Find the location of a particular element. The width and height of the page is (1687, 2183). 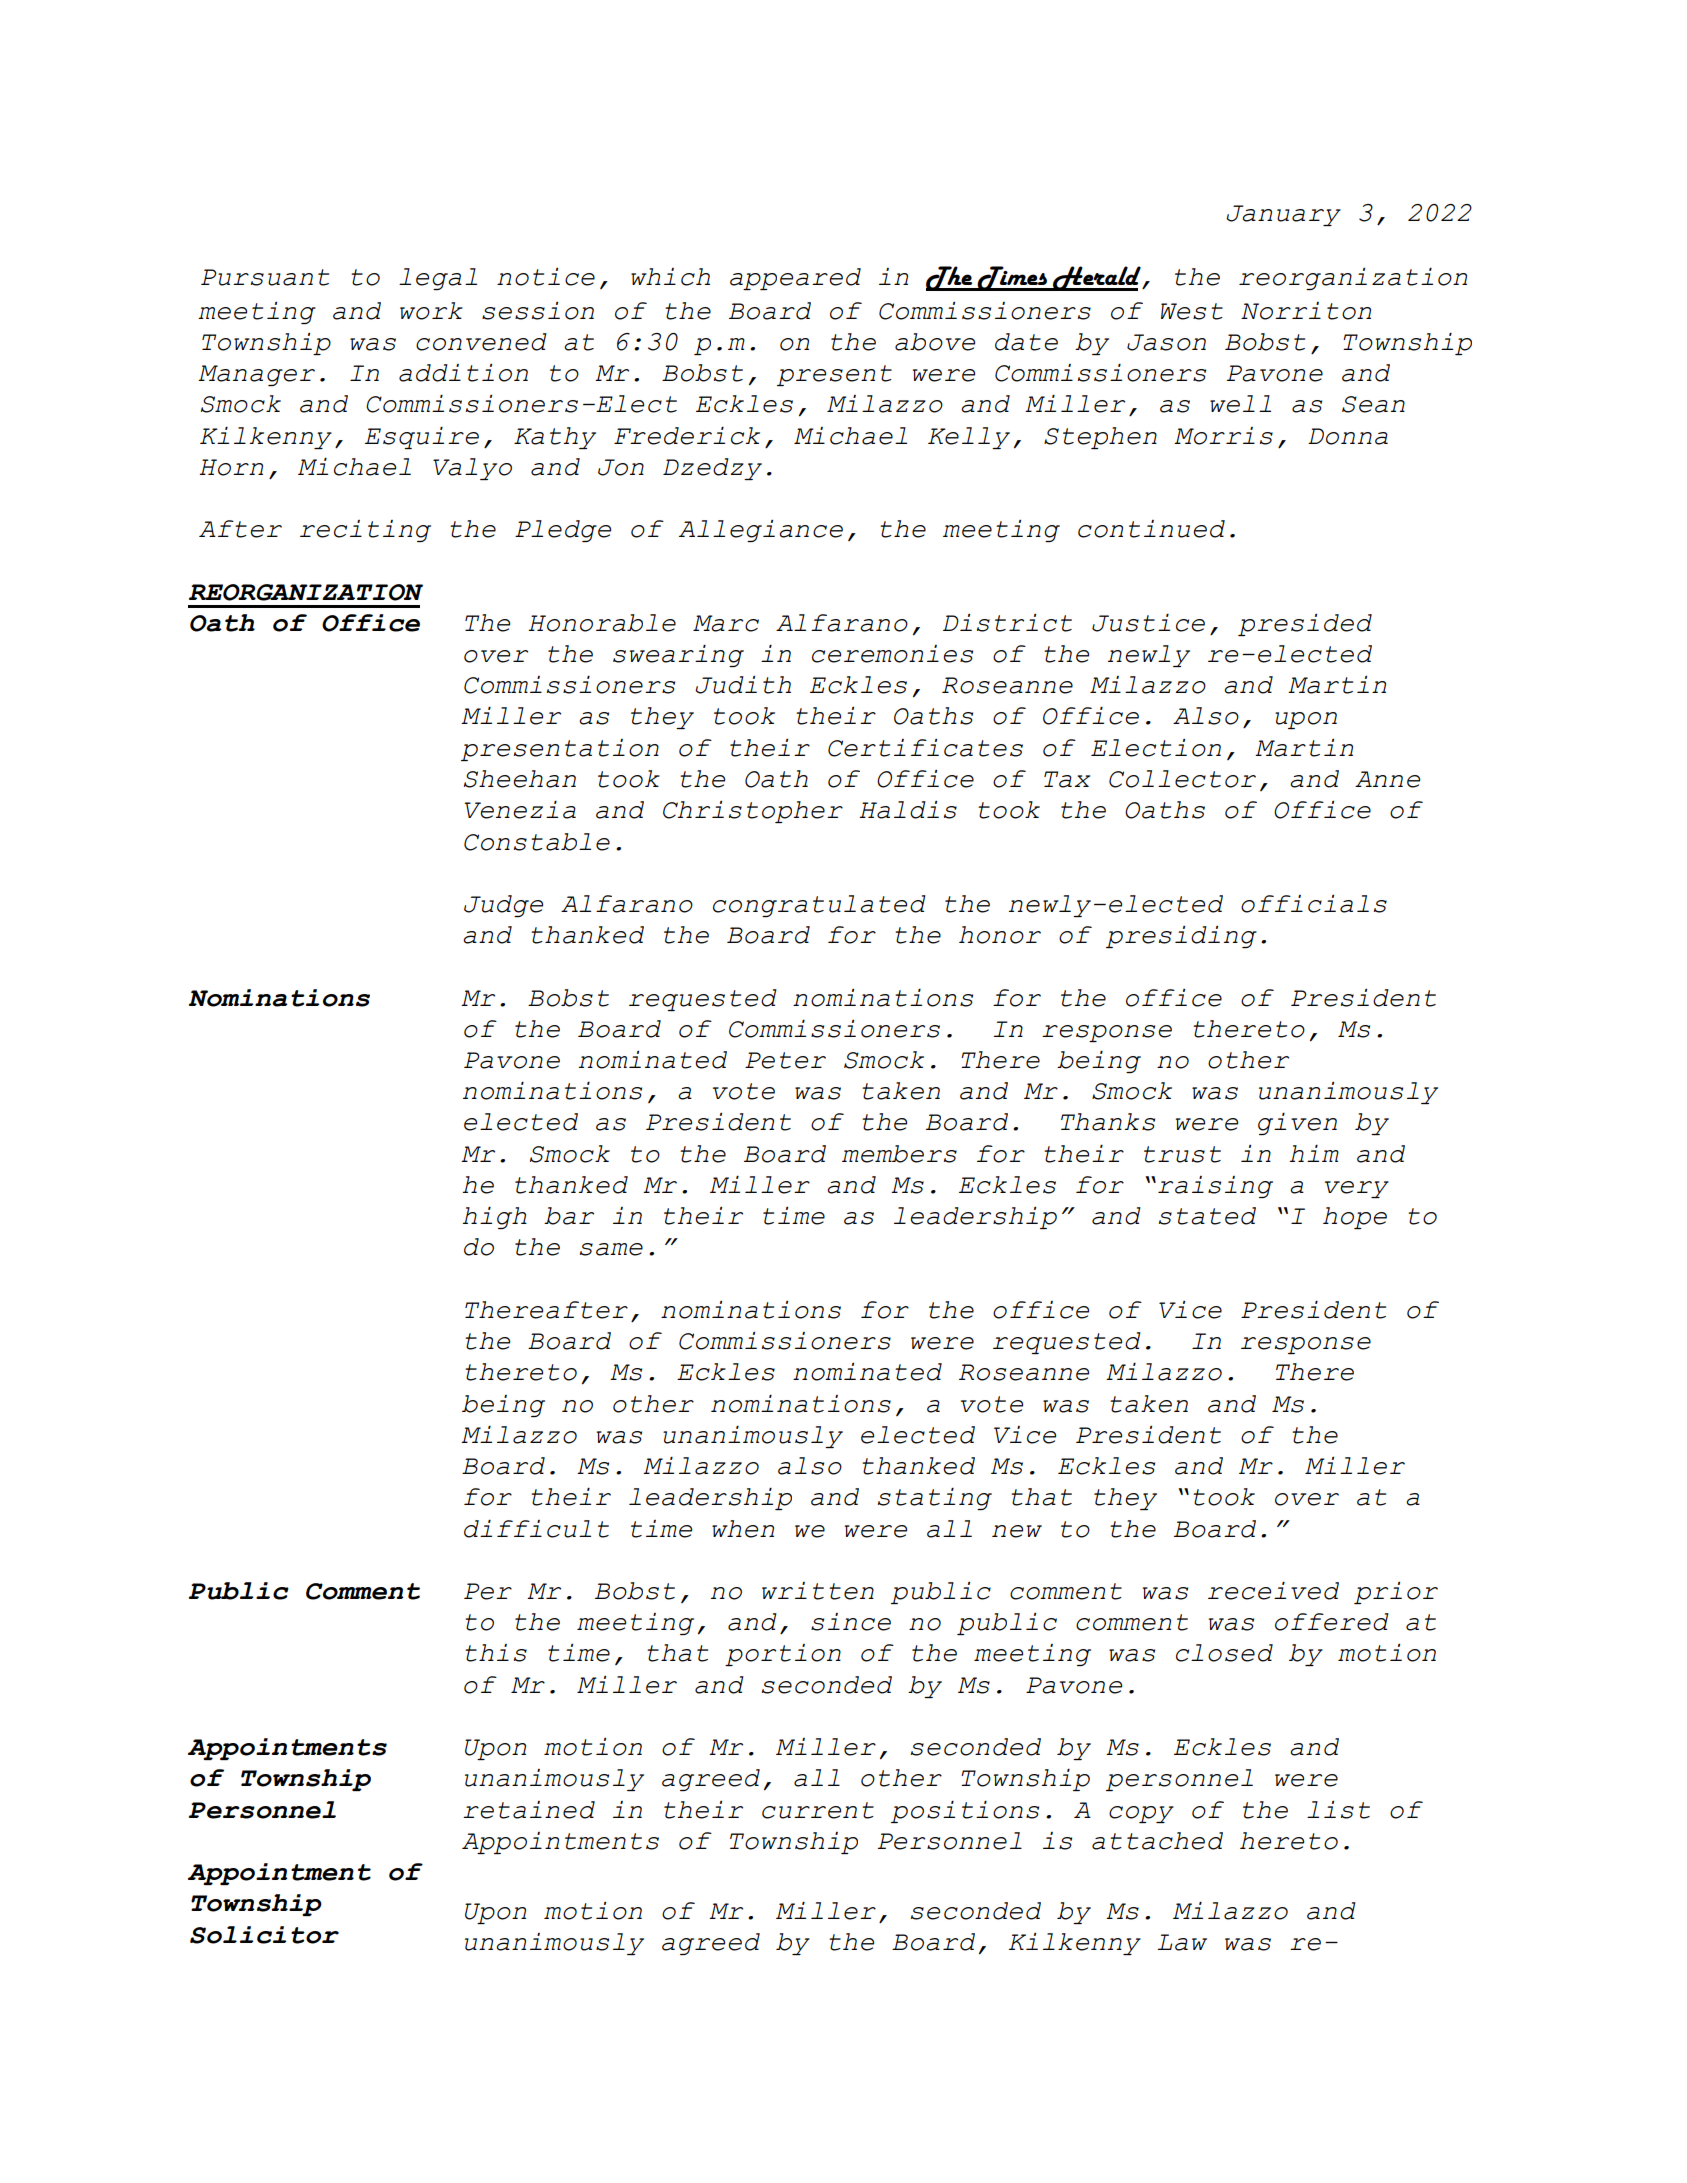

January is located at coordinates (1283, 215).
